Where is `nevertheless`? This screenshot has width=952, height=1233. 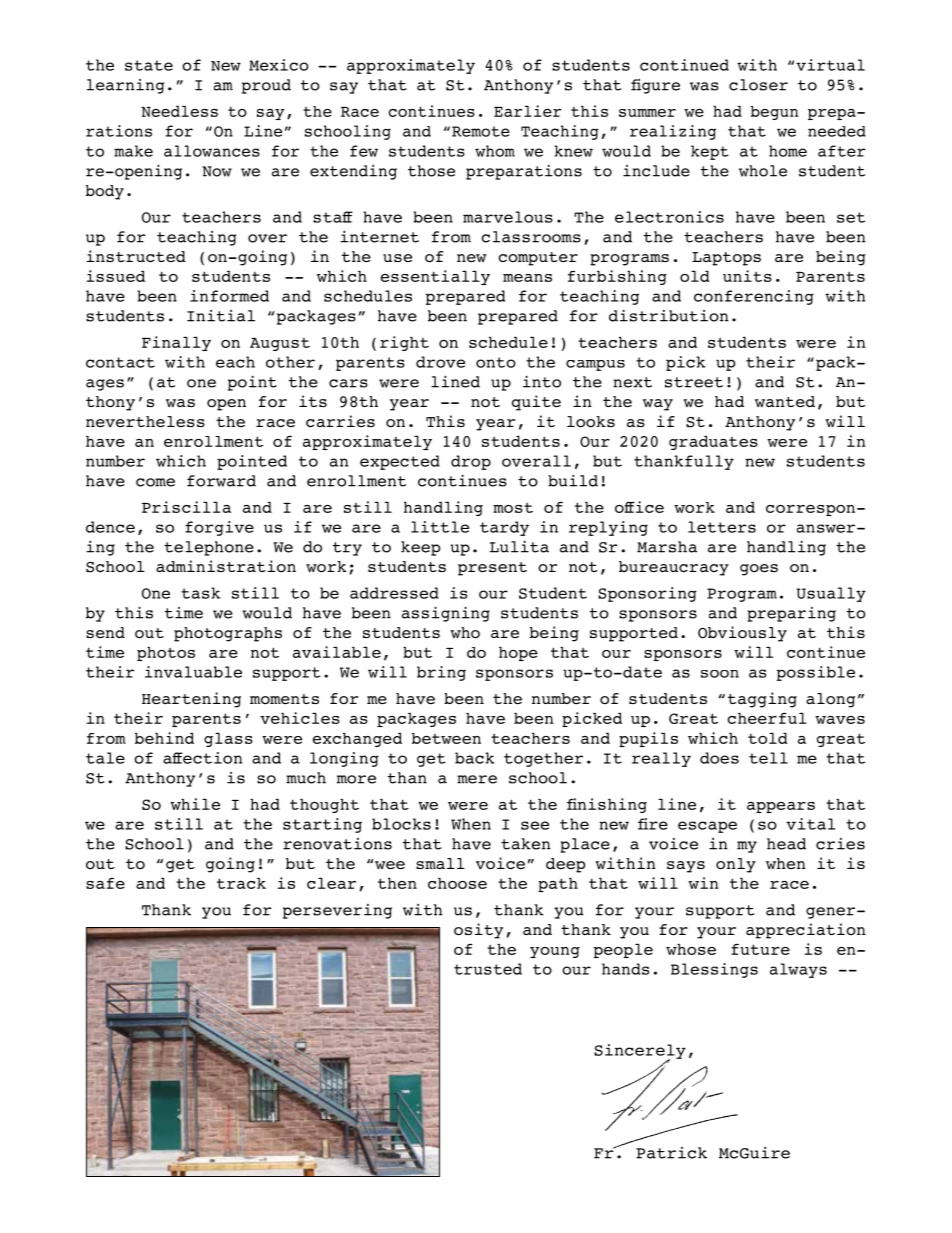
nevertheless is located at coordinates (145, 421).
